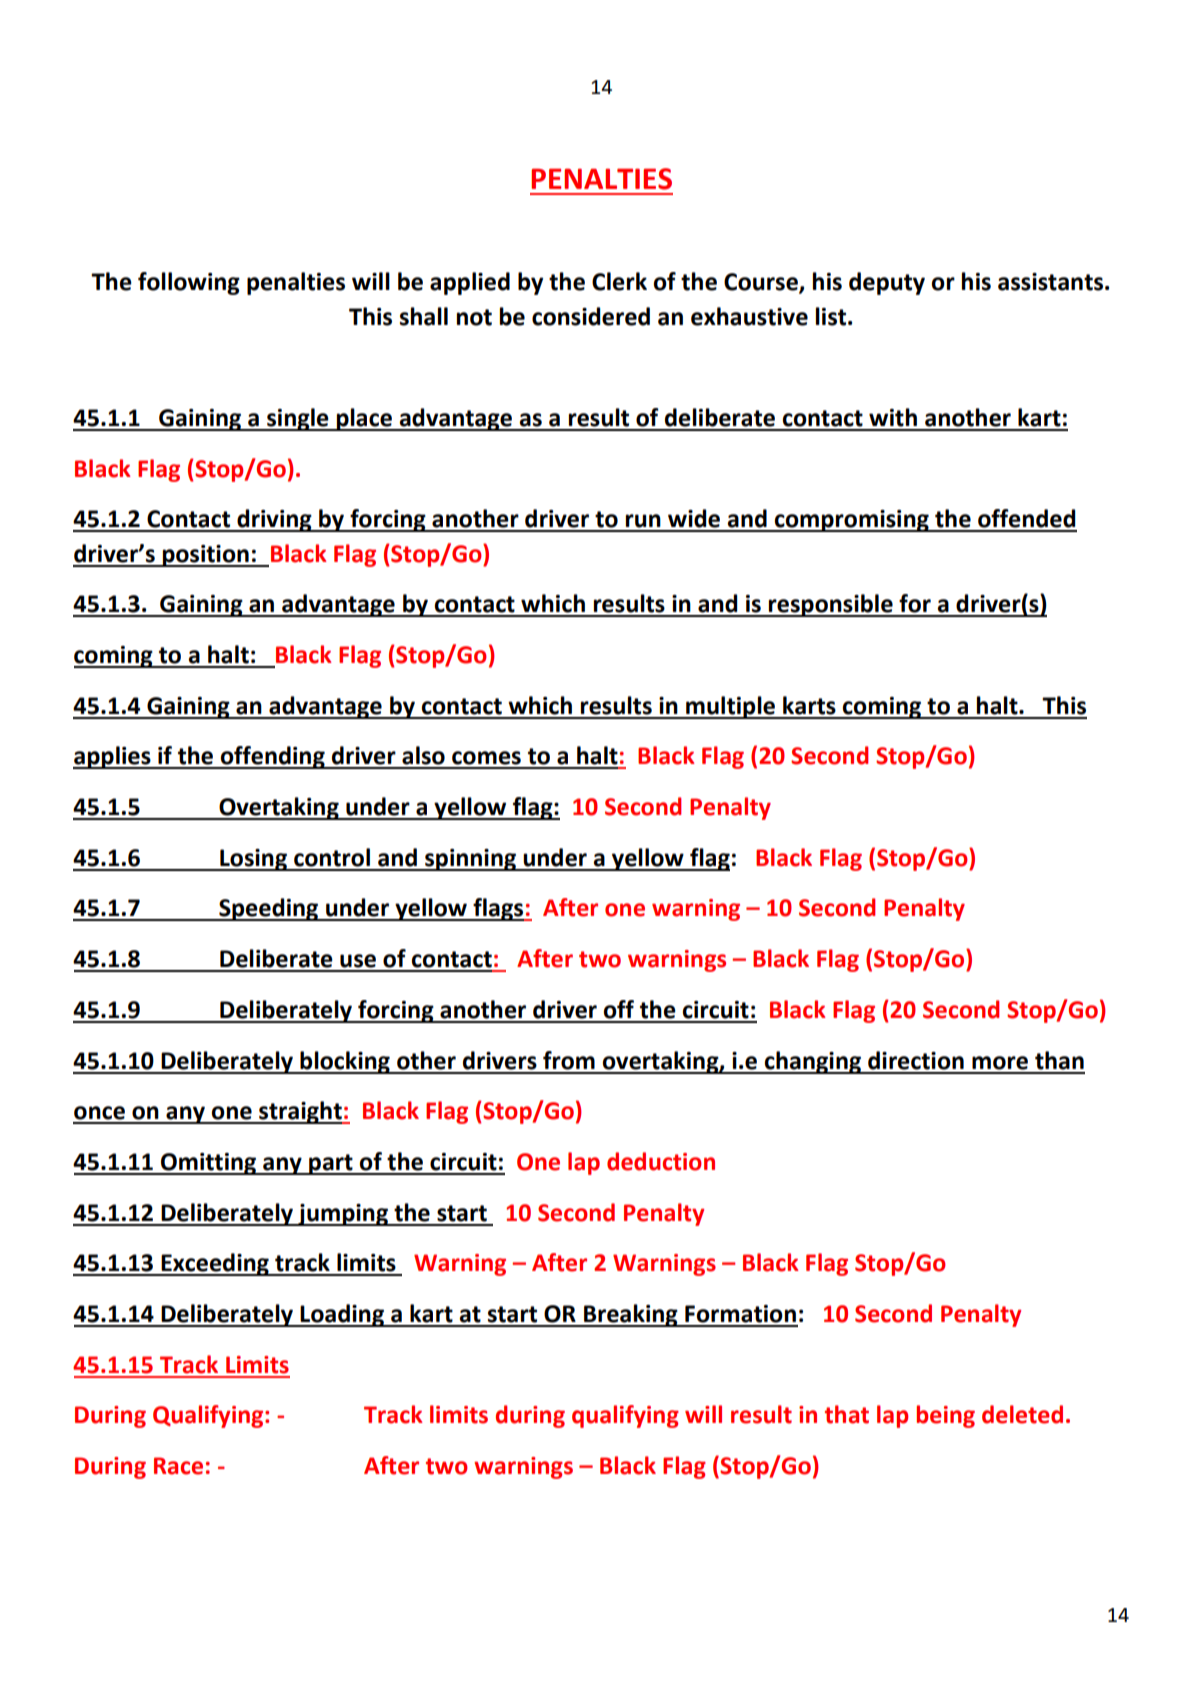 This page has height=1698, width=1201. What do you see at coordinates (591, 316) in the page?
I see `considered` at bounding box center [591, 316].
